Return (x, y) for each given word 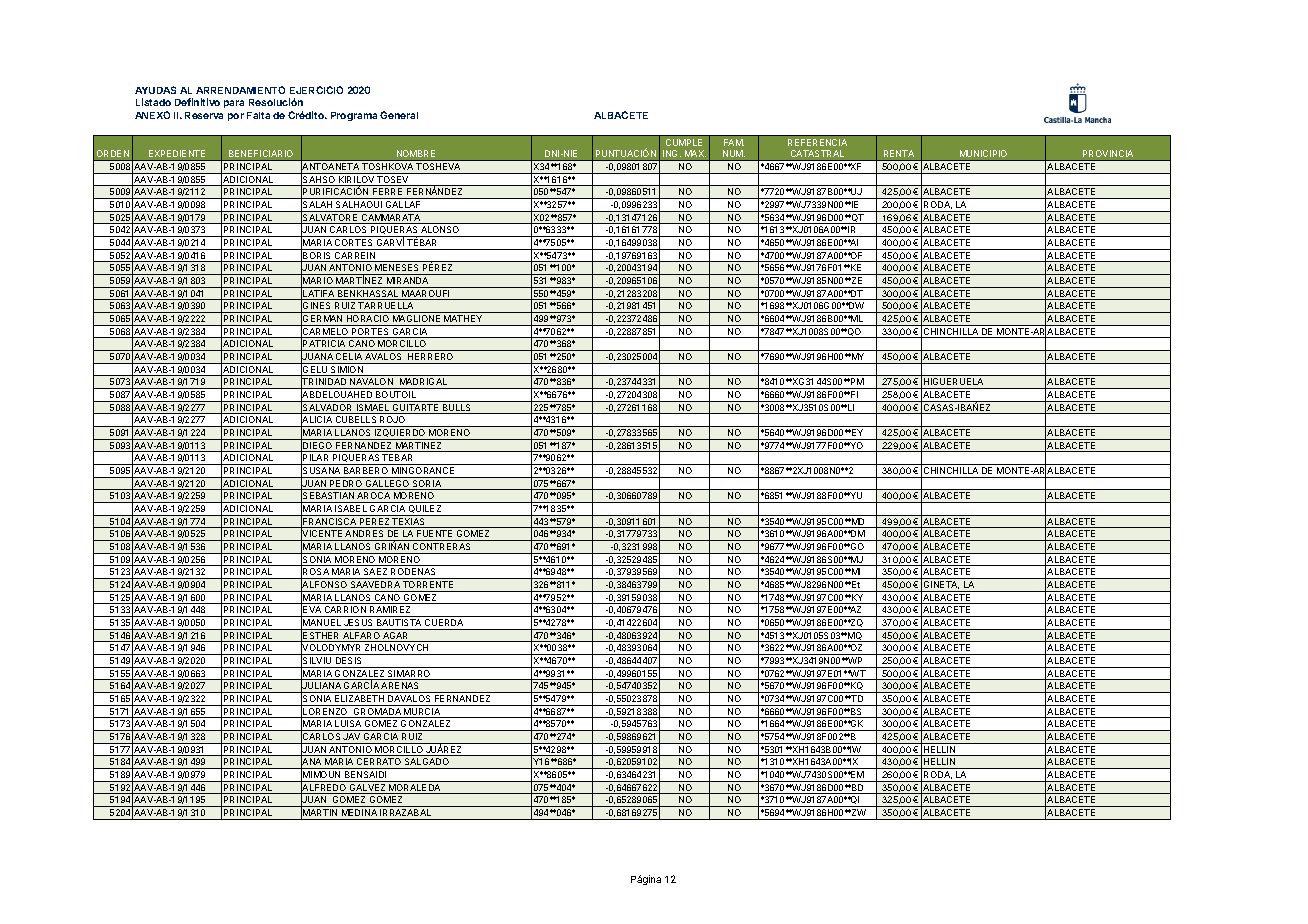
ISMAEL (373, 409)
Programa (354, 116)
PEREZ (375, 523)
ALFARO (361, 637)
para (234, 104)
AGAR (396, 637)
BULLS (457, 409)
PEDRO (346, 485)
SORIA (427, 485)
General (399, 115)
